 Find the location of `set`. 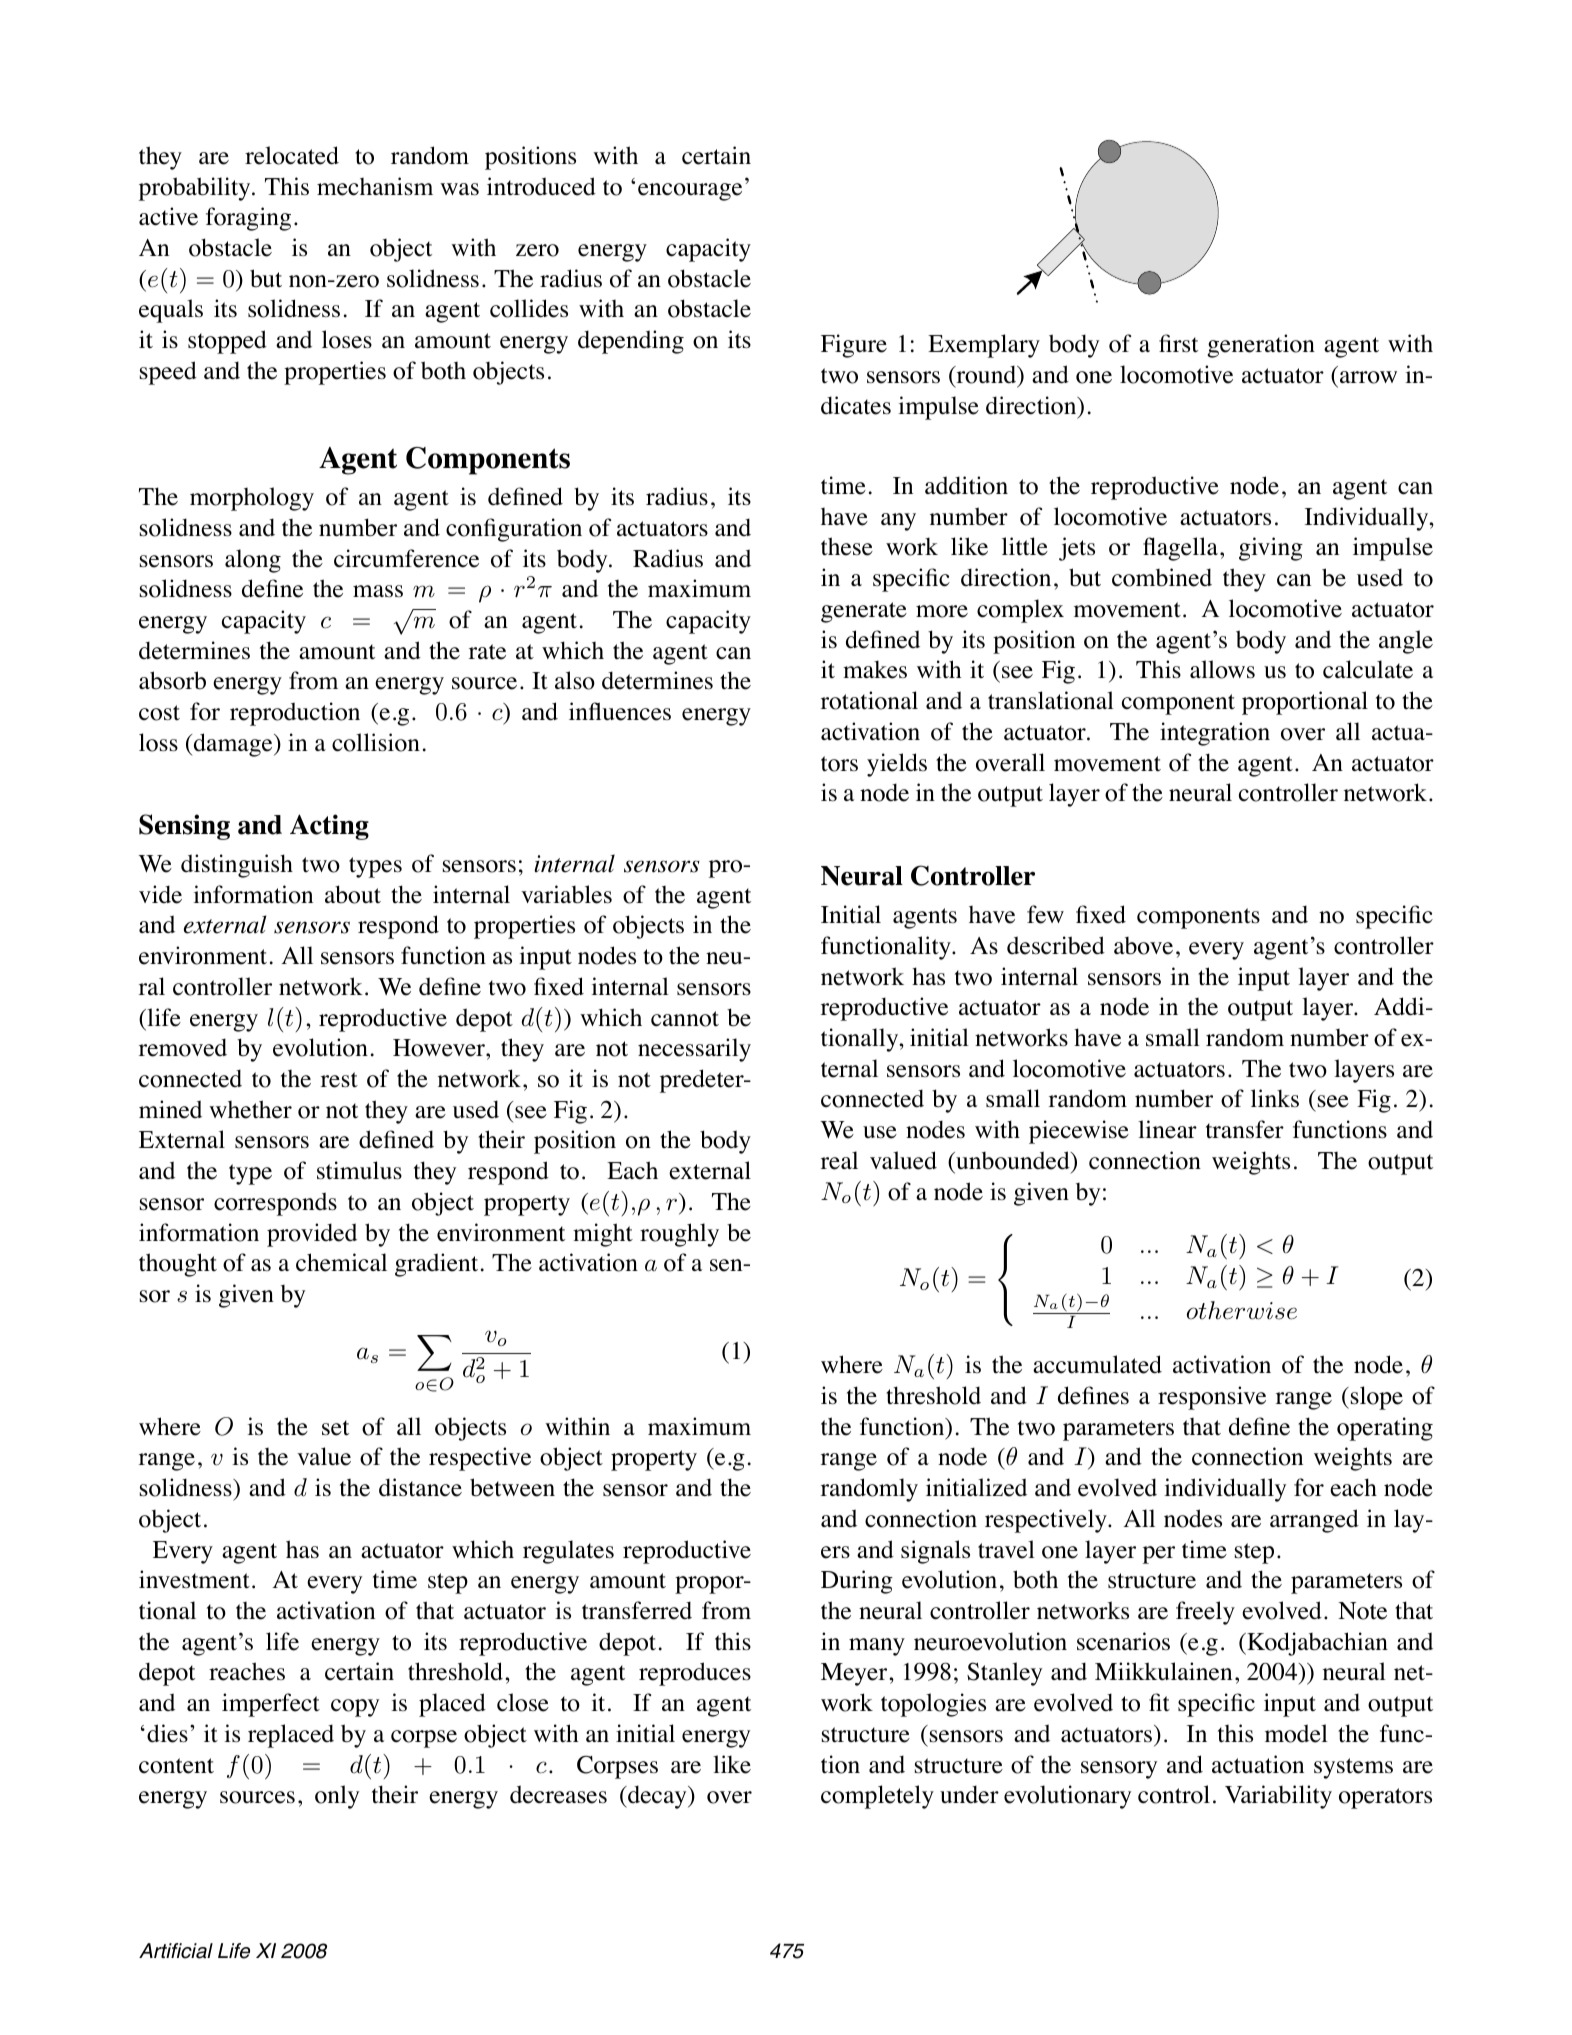

set is located at coordinates (335, 1428).
